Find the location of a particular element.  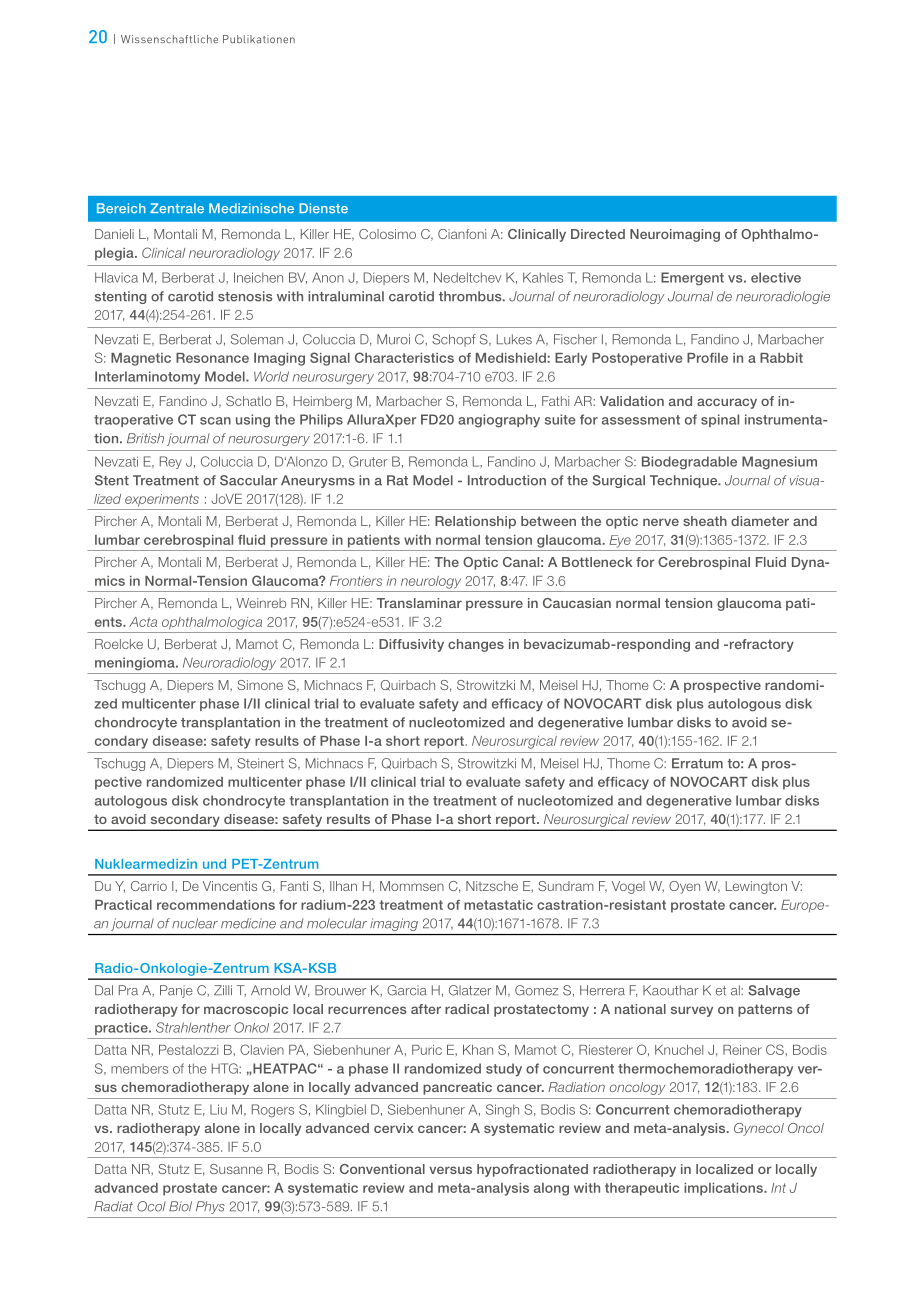

changes is located at coordinates (476, 645).
